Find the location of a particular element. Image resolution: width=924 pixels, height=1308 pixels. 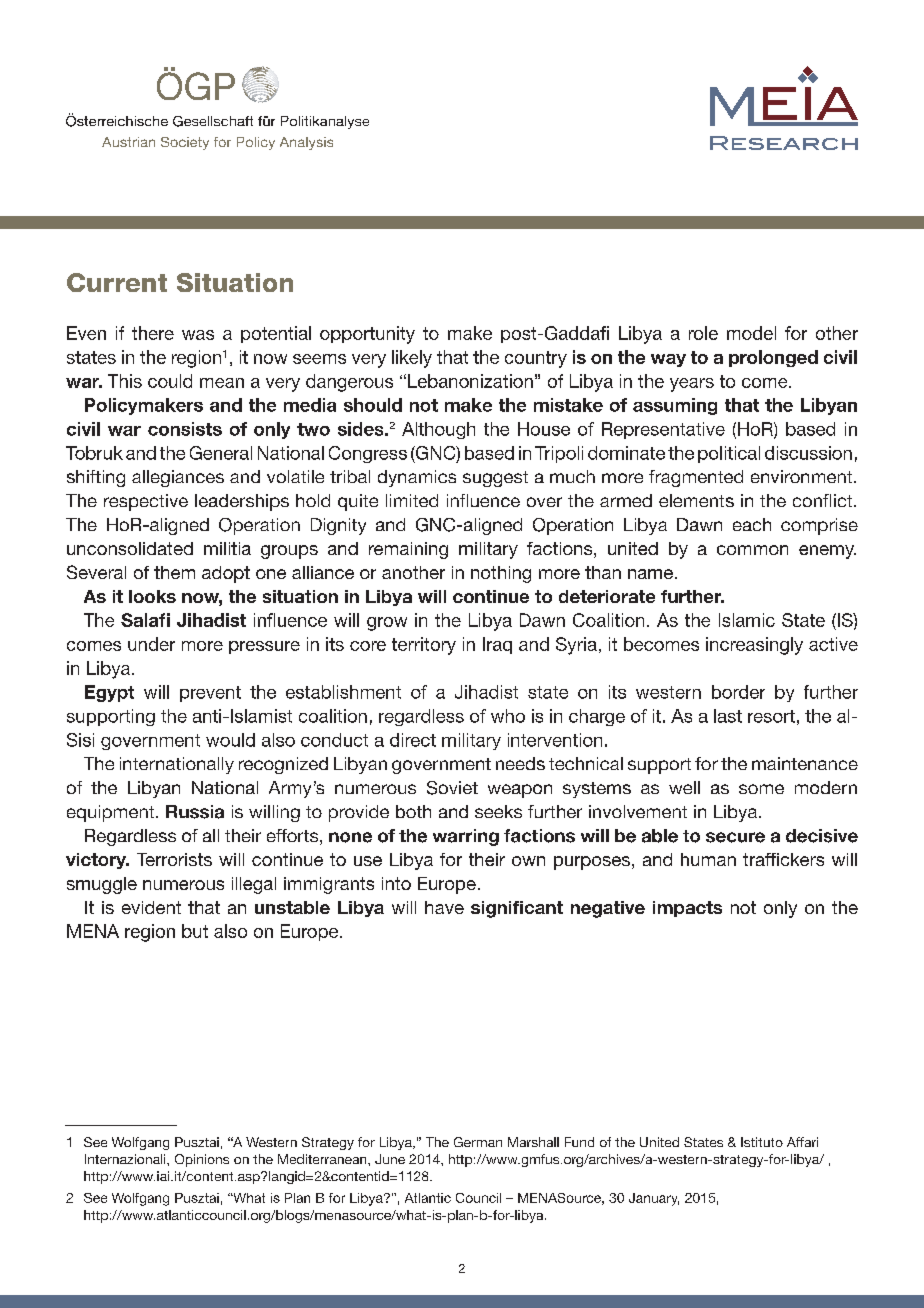

model is located at coordinates (751, 333).
